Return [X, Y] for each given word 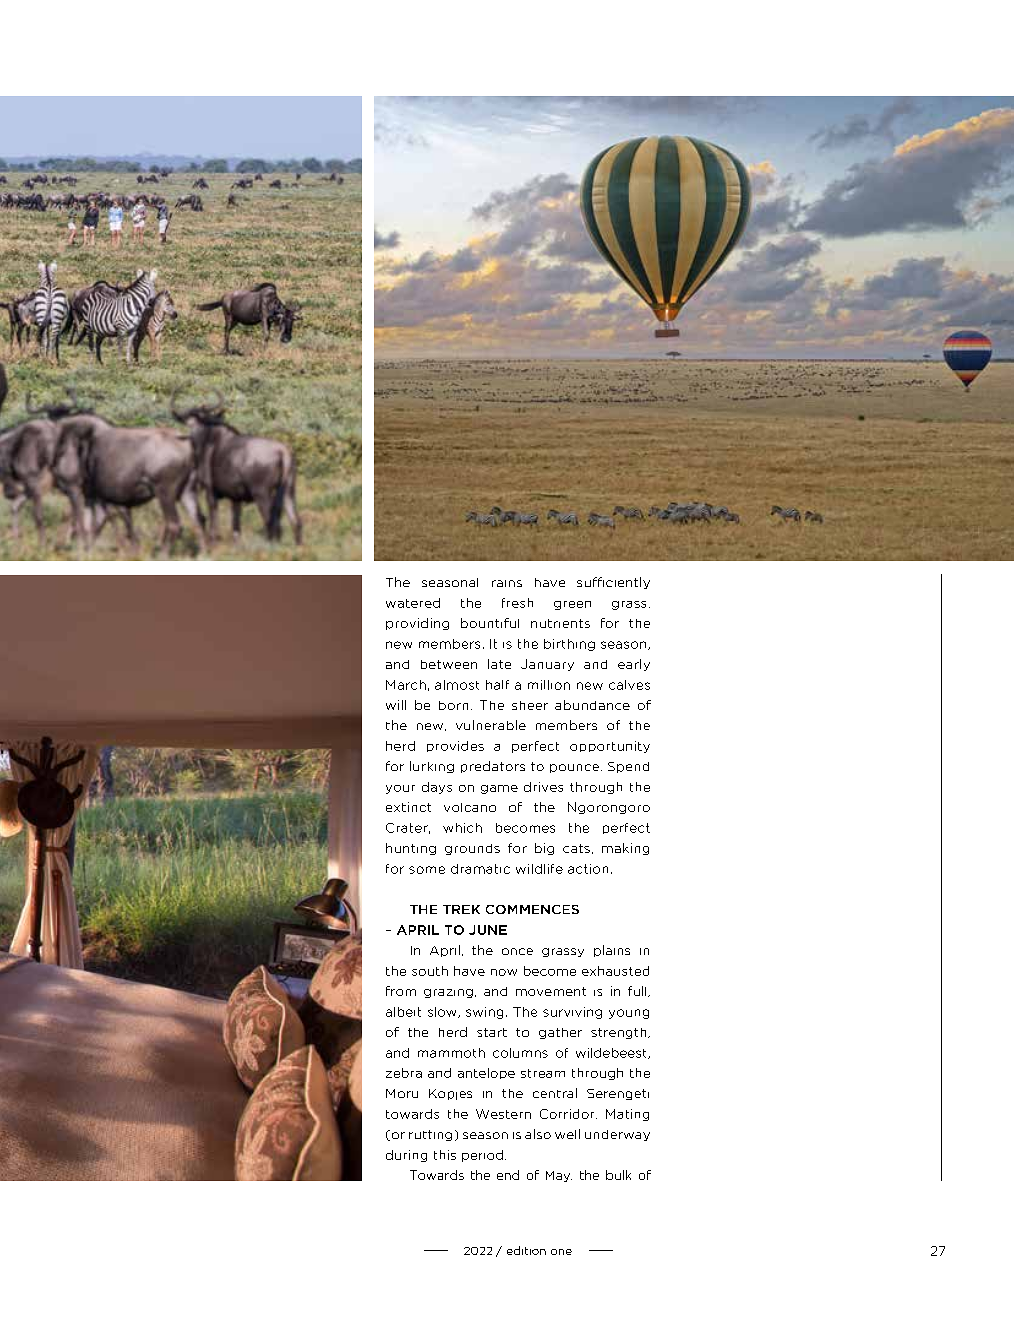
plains [612, 951]
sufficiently [613, 583]
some [427, 870]
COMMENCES [532, 909]
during [406, 1156]
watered [413, 603]
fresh [517, 603]
